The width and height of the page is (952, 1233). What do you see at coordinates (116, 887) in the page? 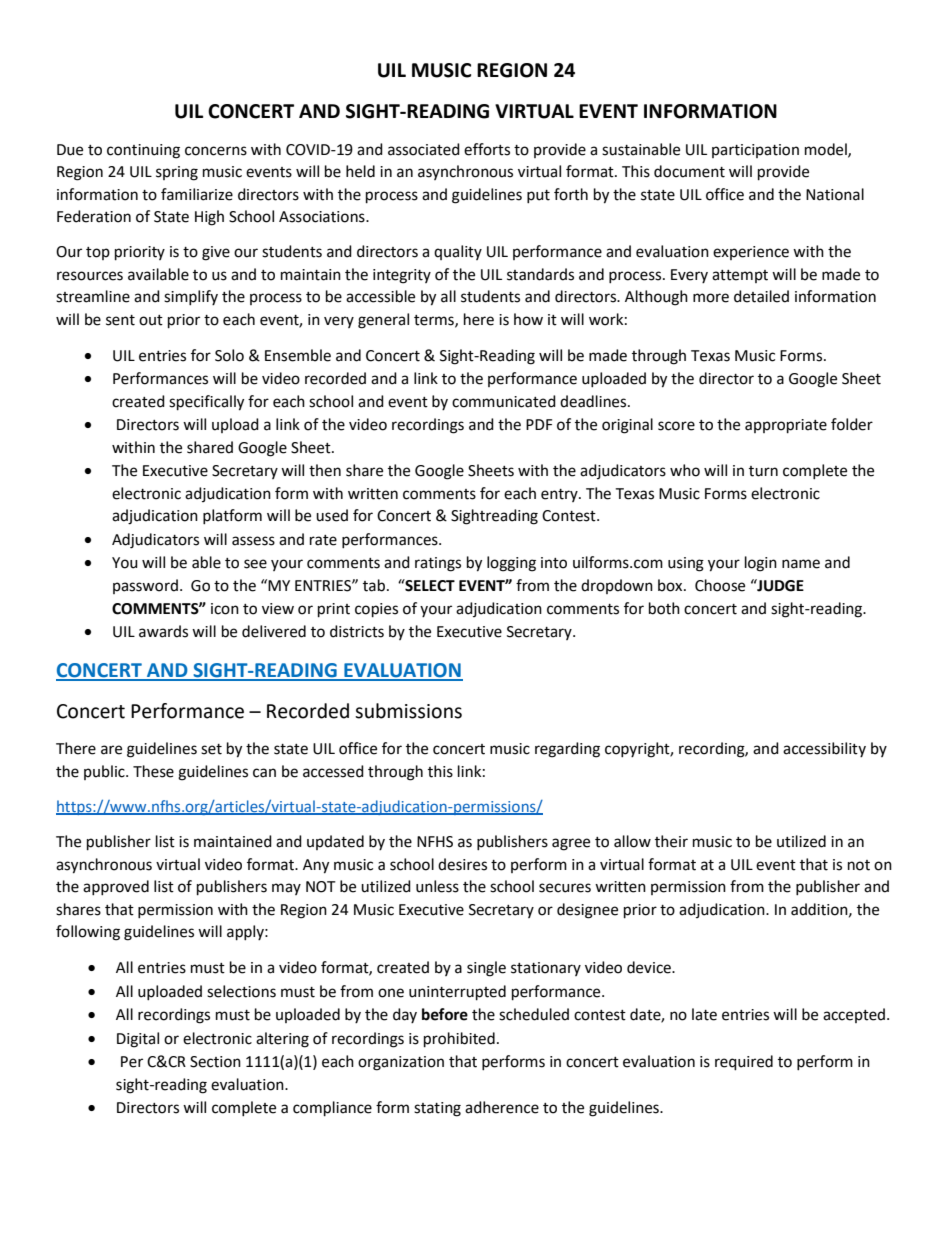
I see `approved` at bounding box center [116, 887].
